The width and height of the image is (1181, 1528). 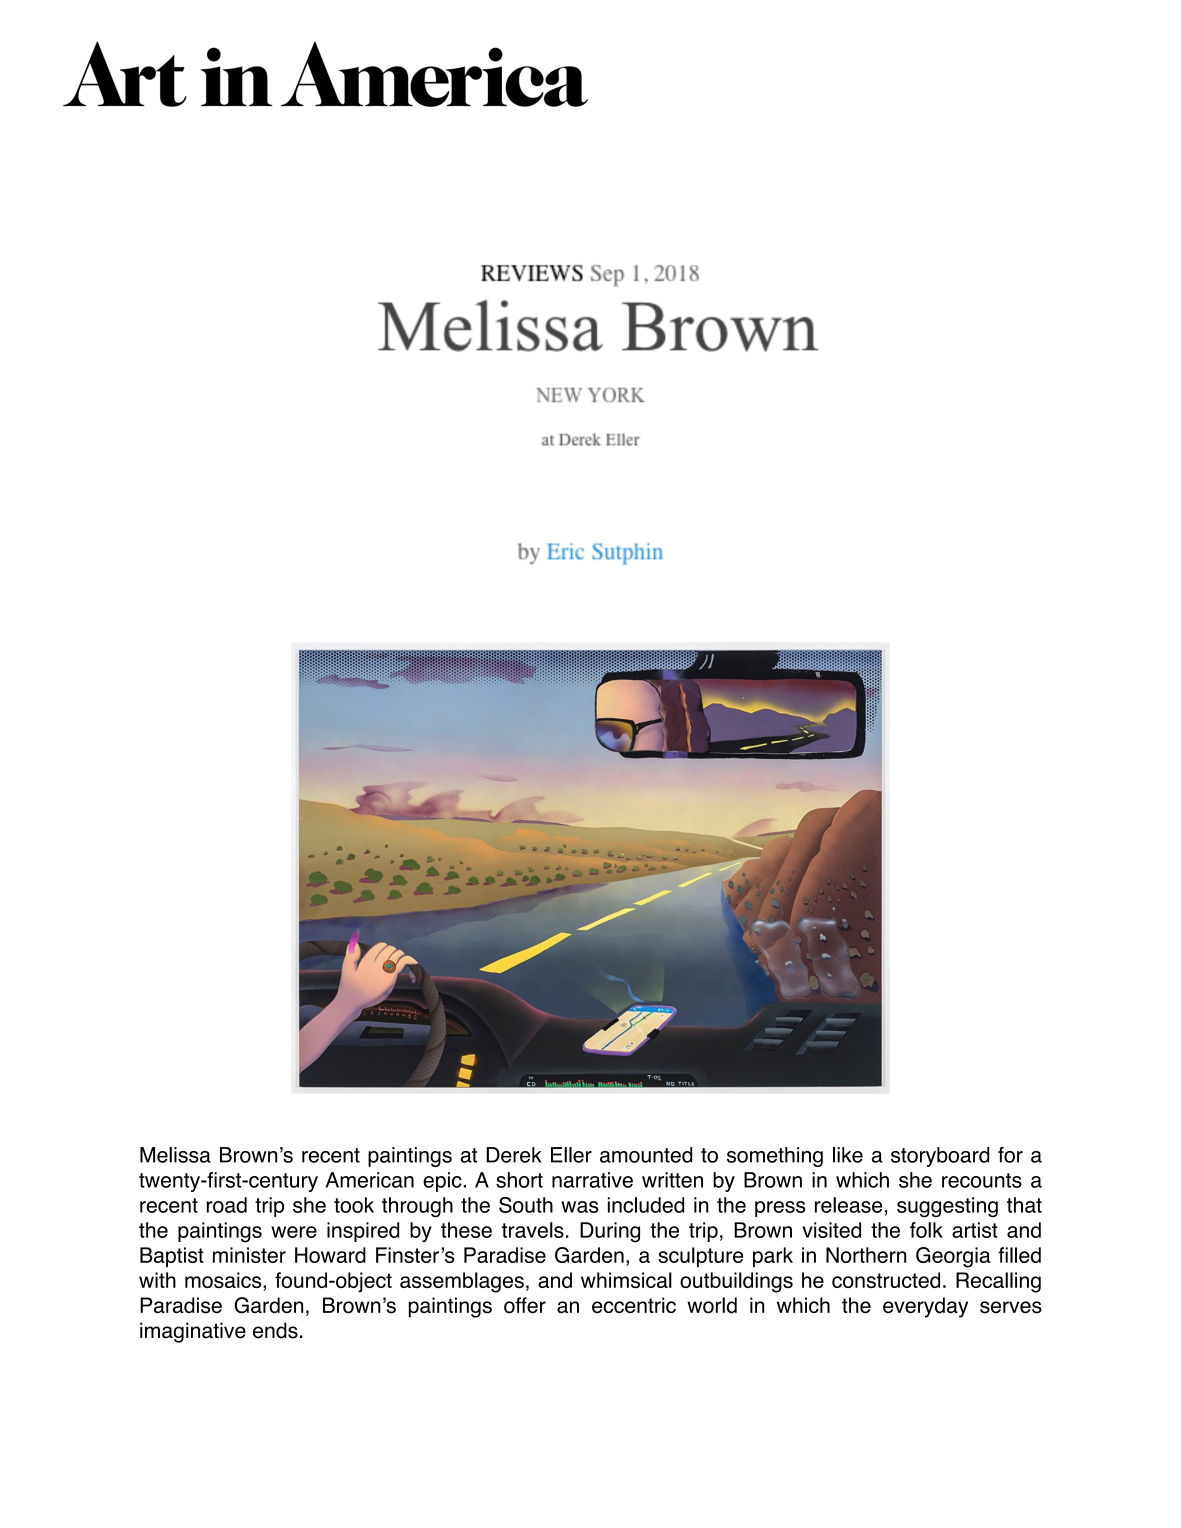 What do you see at coordinates (610, 1232) in the image?
I see `During` at bounding box center [610, 1232].
